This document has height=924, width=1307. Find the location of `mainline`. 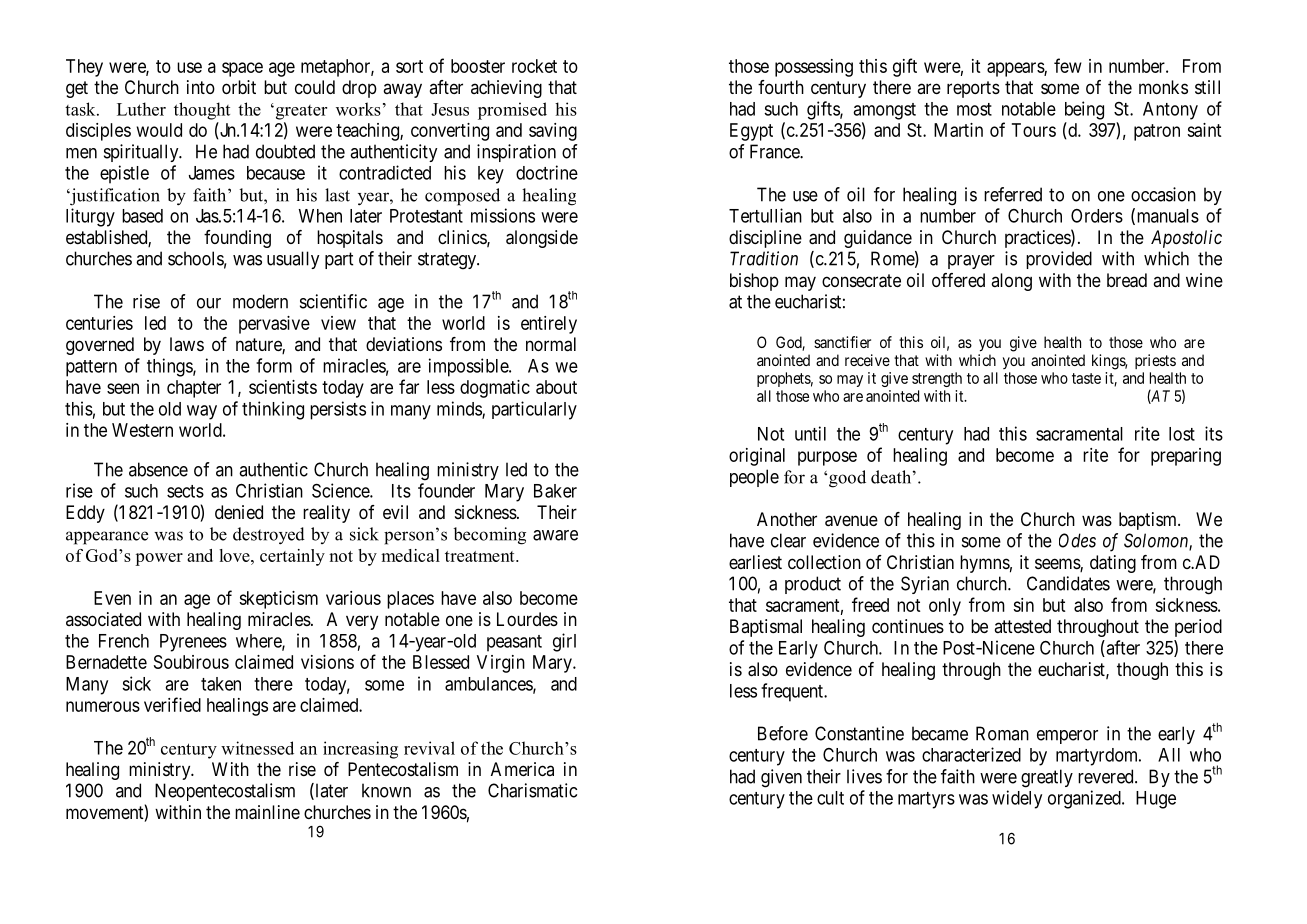

mainline is located at coordinates (267, 812).
